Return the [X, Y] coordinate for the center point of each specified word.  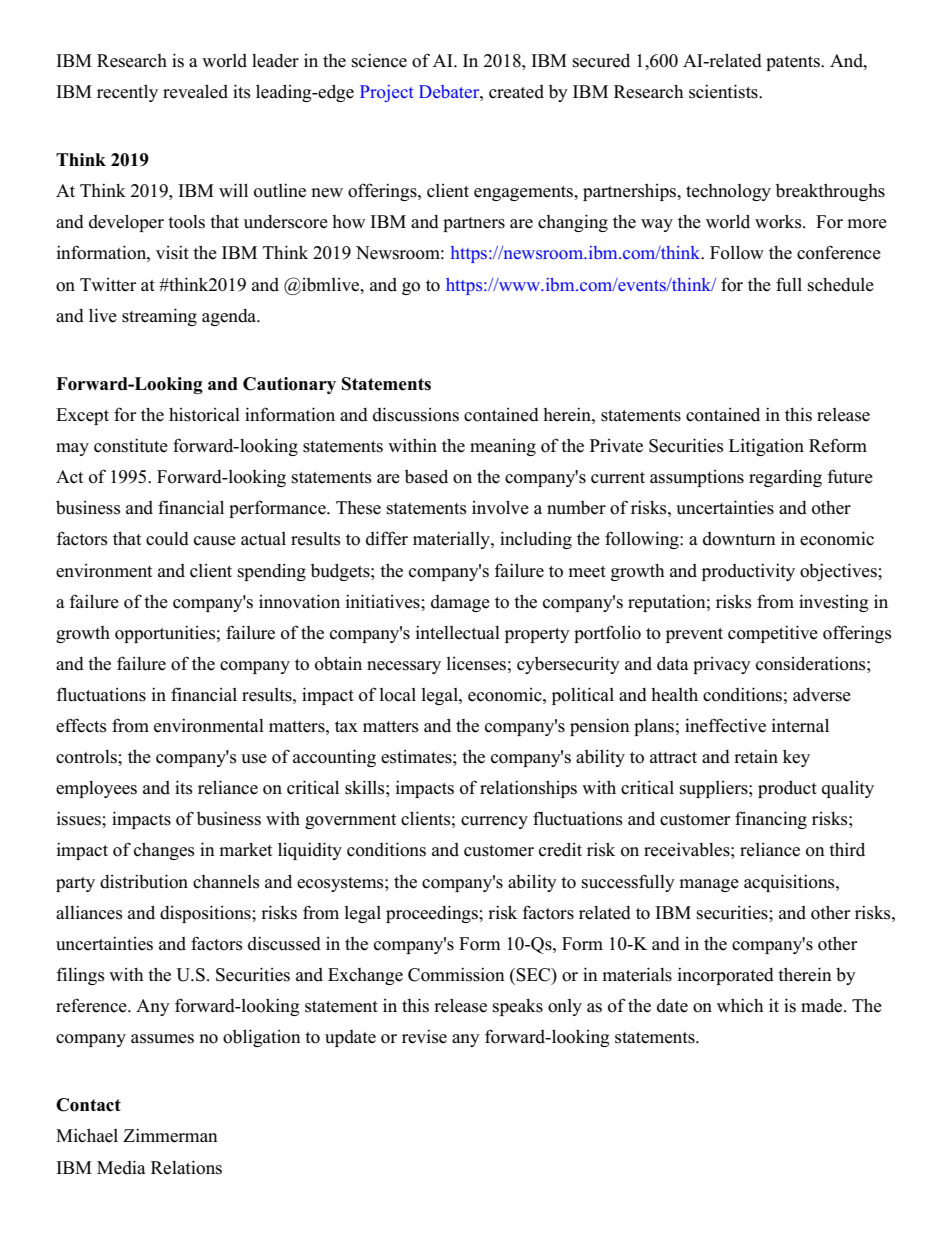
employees [96, 789]
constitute [131, 445]
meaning [503, 447]
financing [771, 820]
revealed [195, 91]
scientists [724, 91]
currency [494, 822]
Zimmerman [170, 1135]
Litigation [766, 447]
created [516, 92]
